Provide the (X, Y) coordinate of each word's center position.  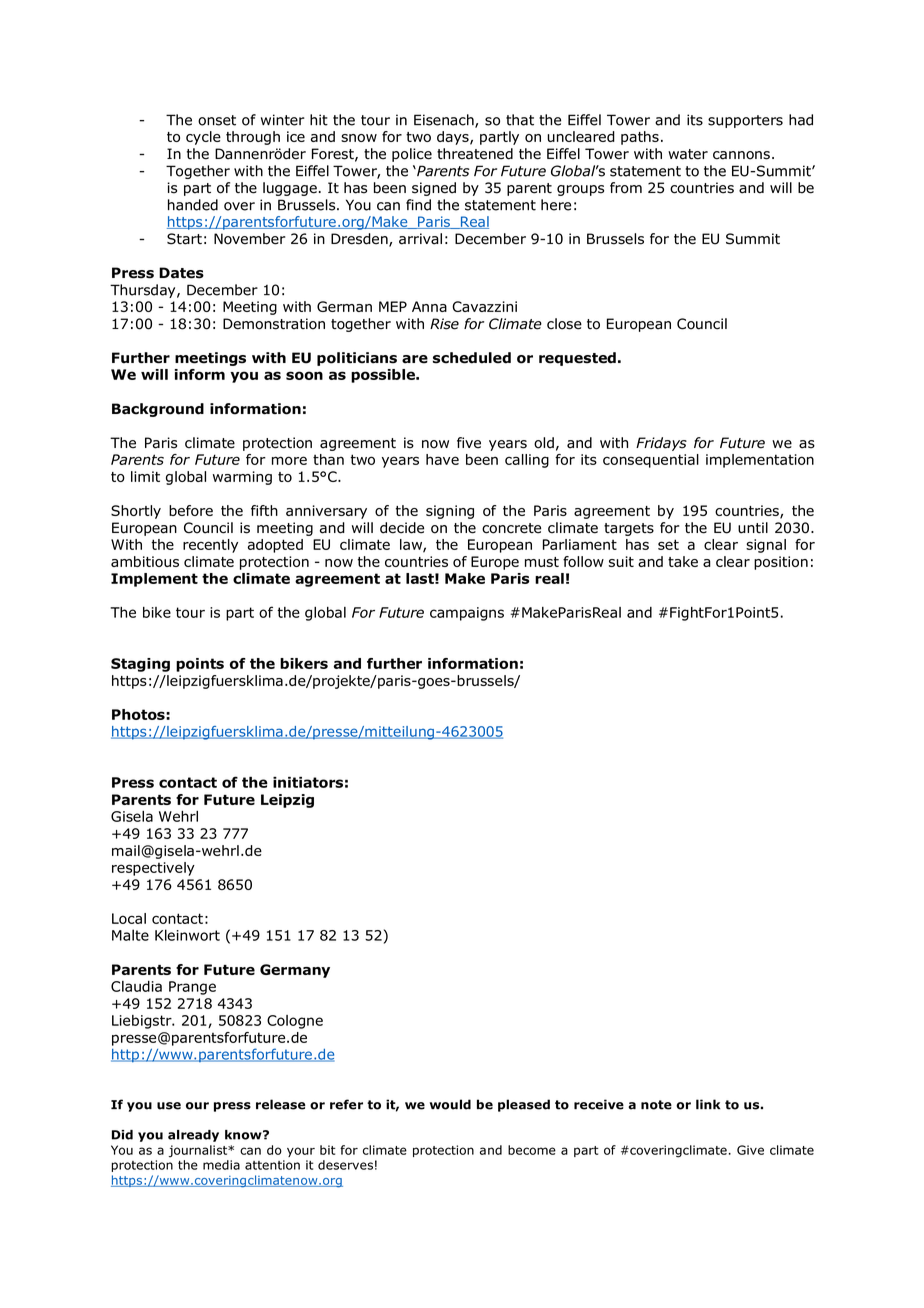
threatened (475, 154)
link (708, 1104)
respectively (153, 869)
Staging (140, 665)
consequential (651, 461)
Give (750, 1150)
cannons (741, 155)
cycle (203, 138)
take (683, 561)
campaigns (467, 614)
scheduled (472, 358)
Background (158, 410)
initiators (308, 782)
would (450, 1104)
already (193, 1136)
